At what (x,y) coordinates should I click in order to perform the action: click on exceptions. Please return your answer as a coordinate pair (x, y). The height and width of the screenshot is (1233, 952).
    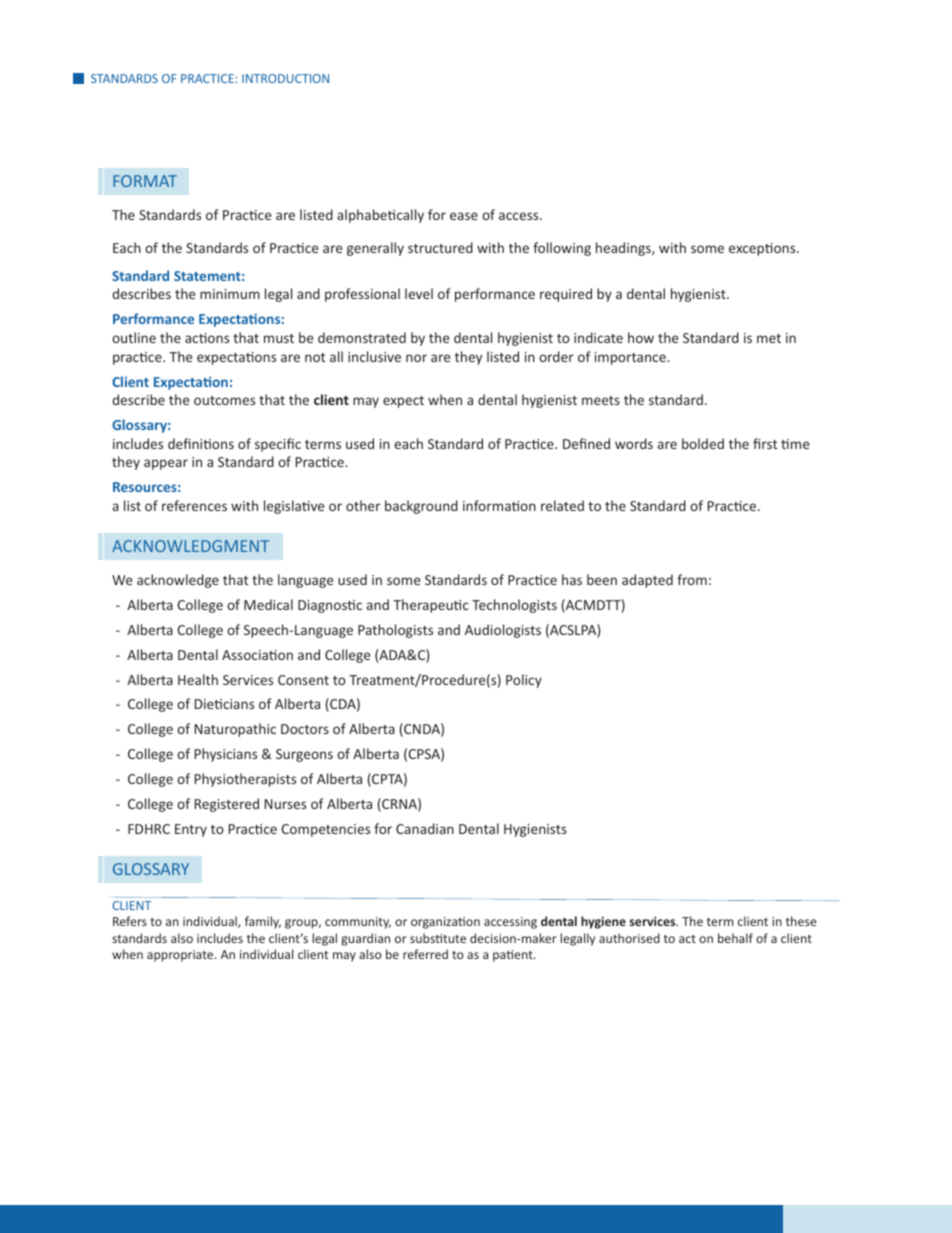
    Looking at the image, I should click on (763, 249).
